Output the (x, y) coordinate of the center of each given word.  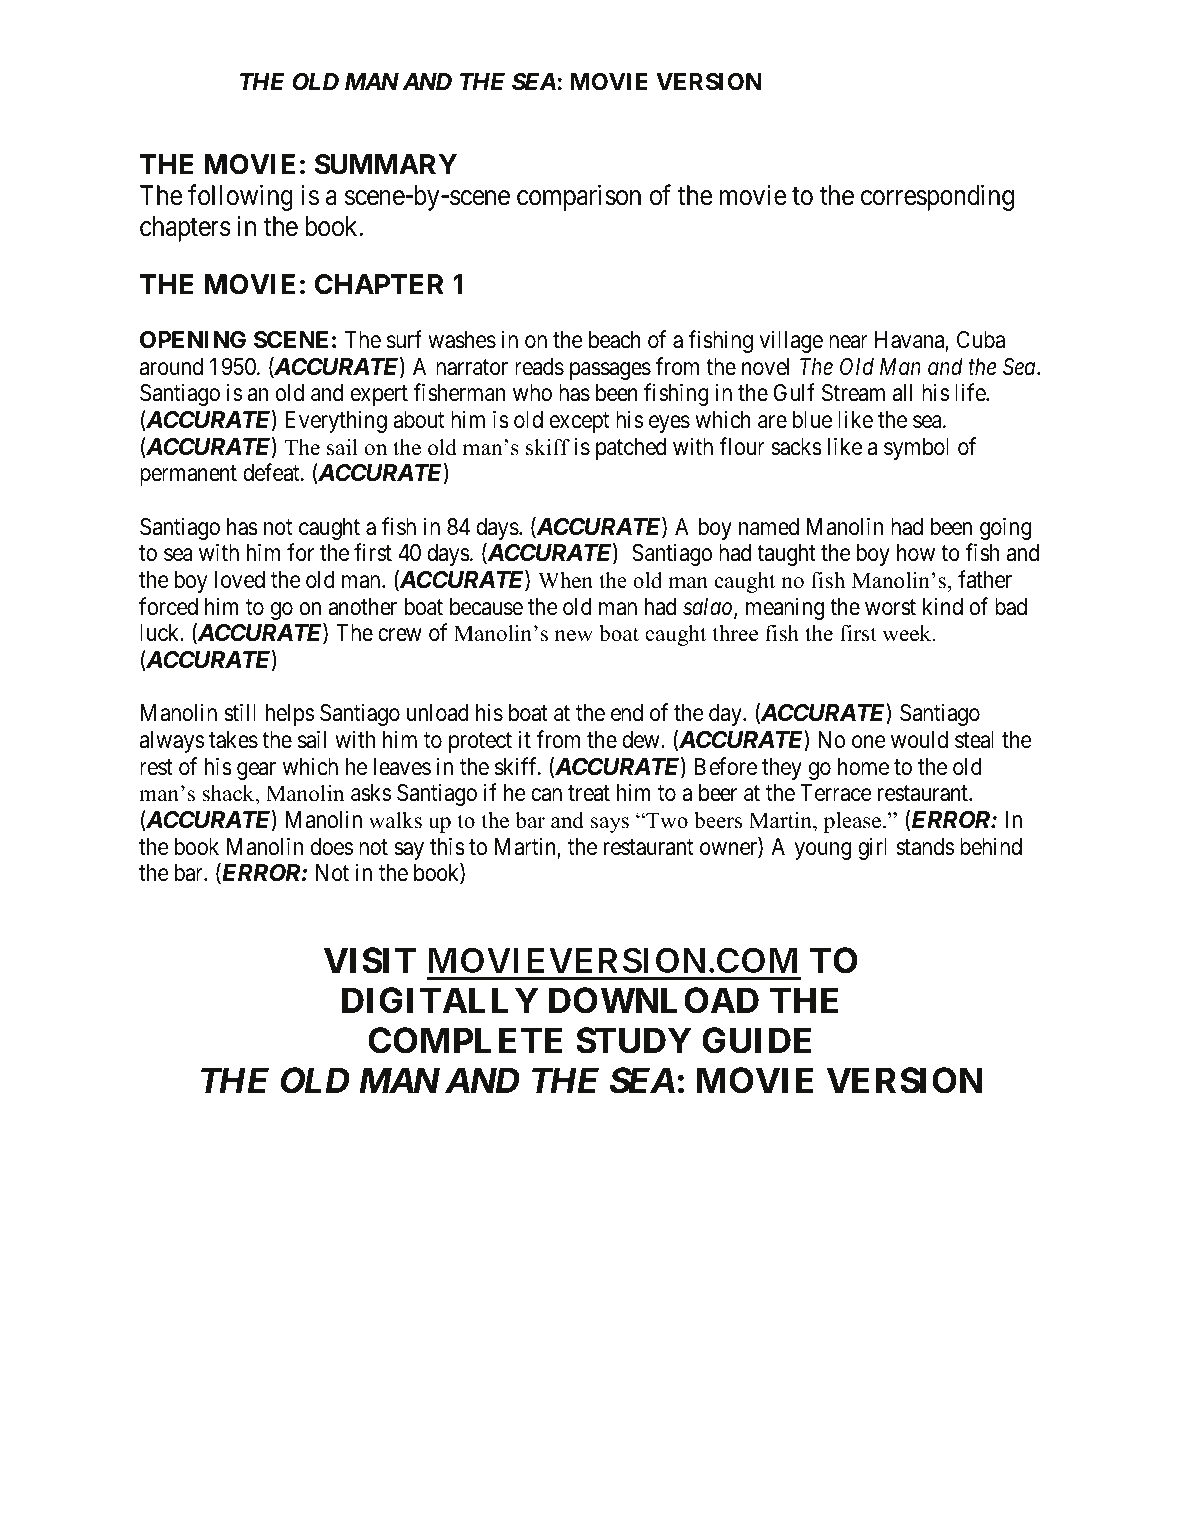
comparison (579, 197)
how (916, 553)
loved (240, 580)
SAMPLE (185, 81)
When (565, 580)
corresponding (937, 197)
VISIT (370, 960)
